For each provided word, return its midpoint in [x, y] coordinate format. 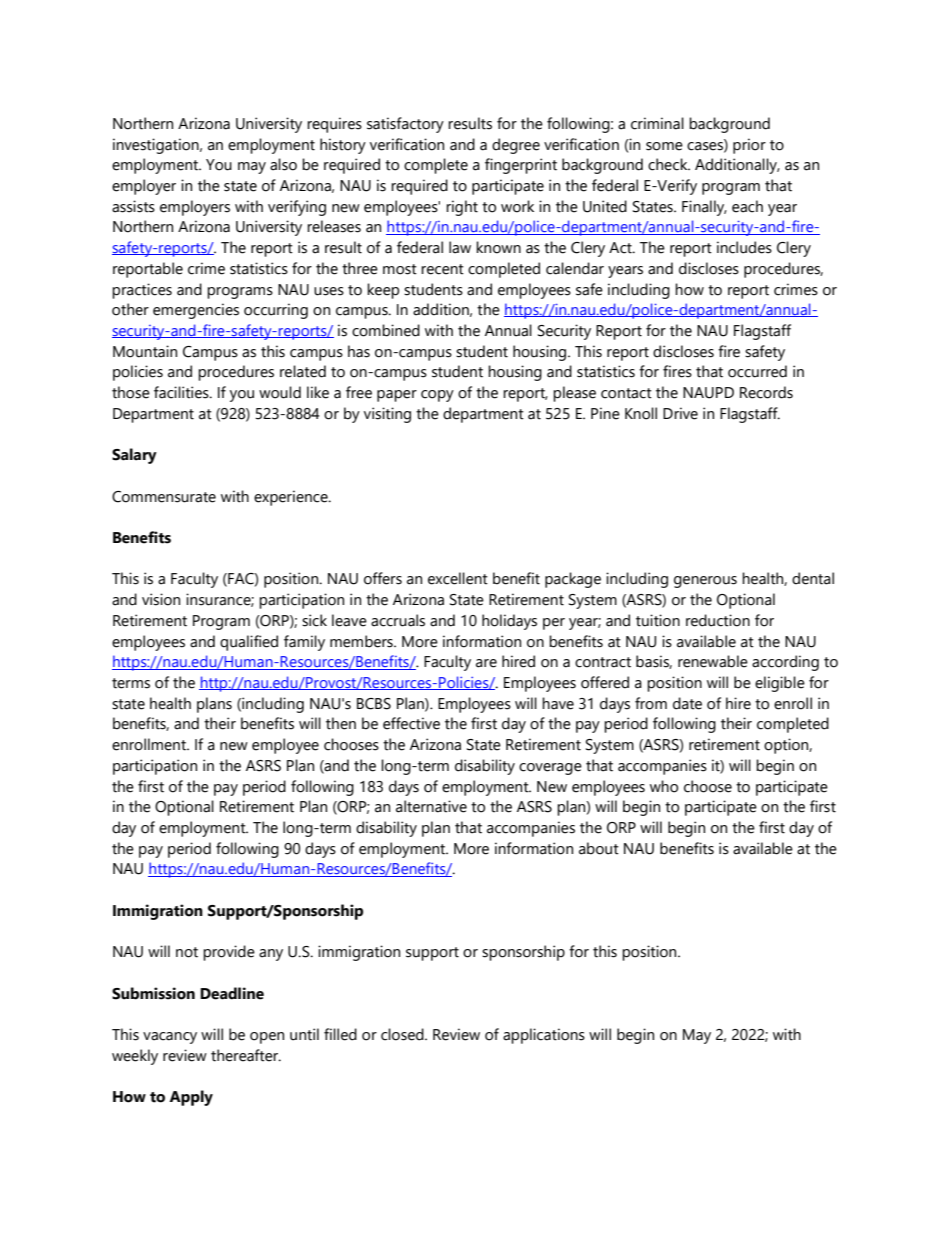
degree [516, 146]
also [283, 164]
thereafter [246, 1055]
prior [749, 146]
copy [437, 396]
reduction [718, 620]
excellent [458, 578]
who [664, 786]
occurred [757, 371]
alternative [431, 806]
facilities [182, 392]
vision [161, 599]
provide [229, 953]
